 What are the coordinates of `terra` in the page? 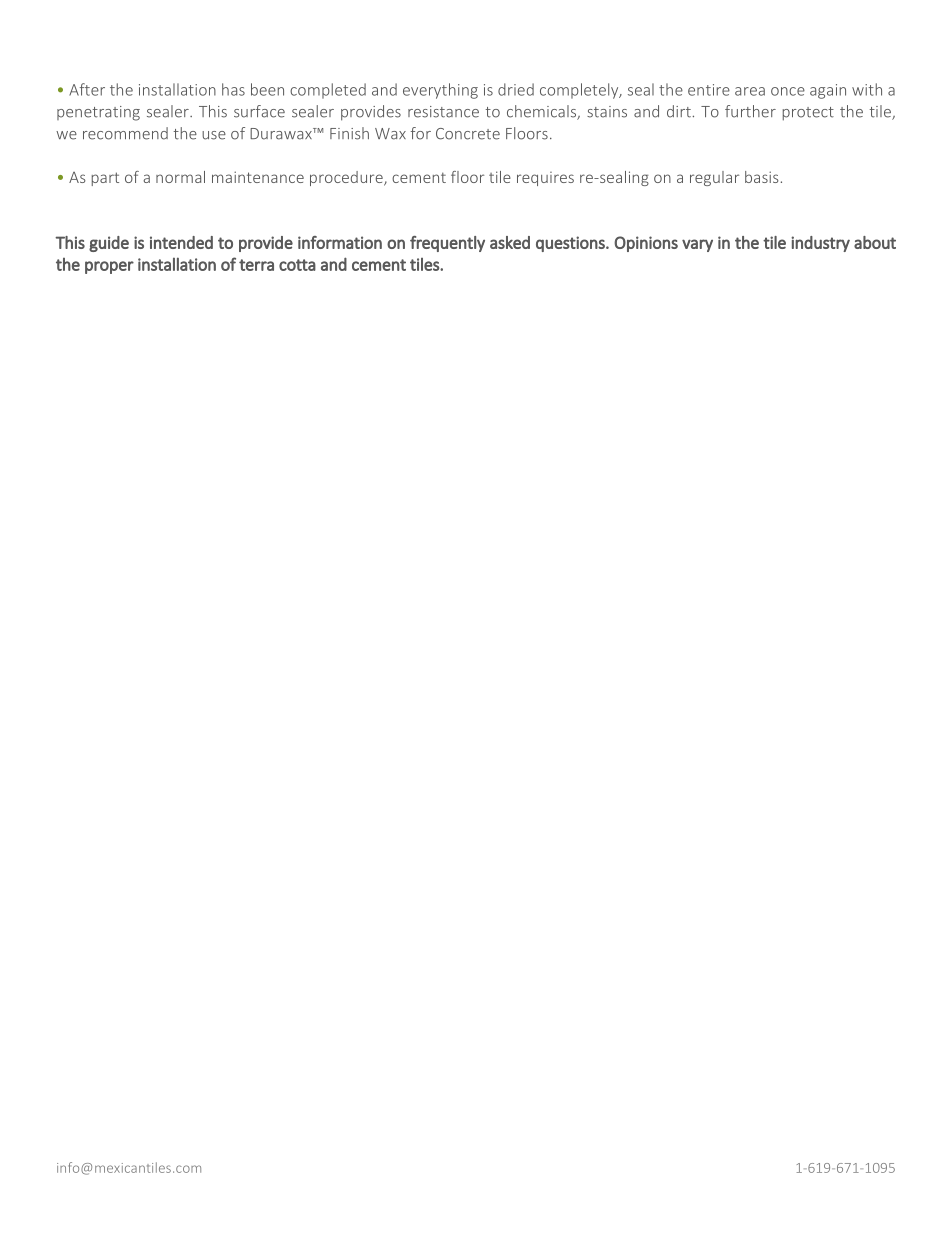 It's located at (256, 265).
